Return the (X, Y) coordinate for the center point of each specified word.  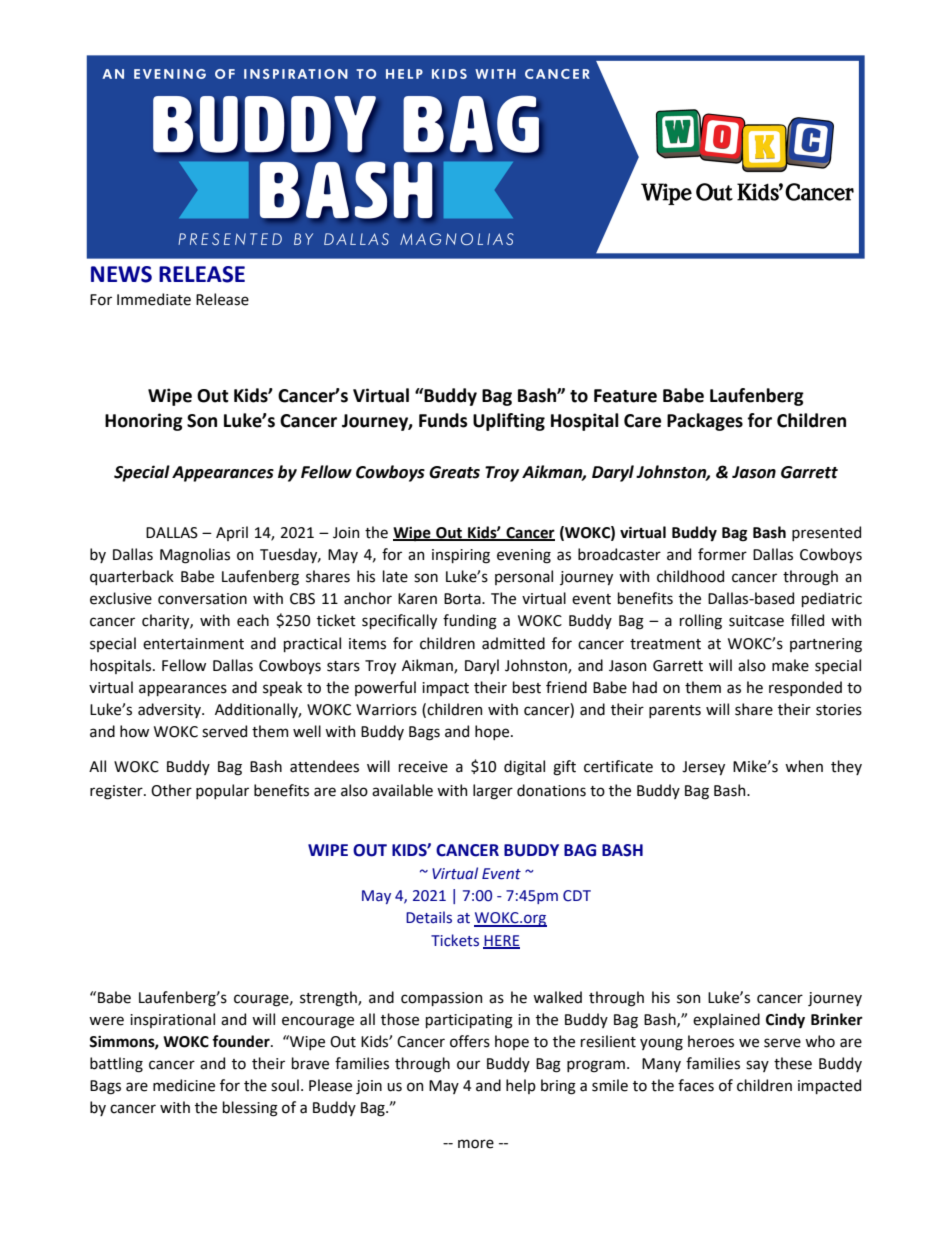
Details (429, 917)
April (232, 533)
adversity (170, 710)
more (476, 1144)
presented (826, 533)
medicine (184, 1085)
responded (805, 688)
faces (696, 1085)
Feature (625, 396)
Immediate (154, 299)
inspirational (172, 1020)
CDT (577, 896)
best (527, 687)
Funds (443, 420)
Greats (454, 472)
